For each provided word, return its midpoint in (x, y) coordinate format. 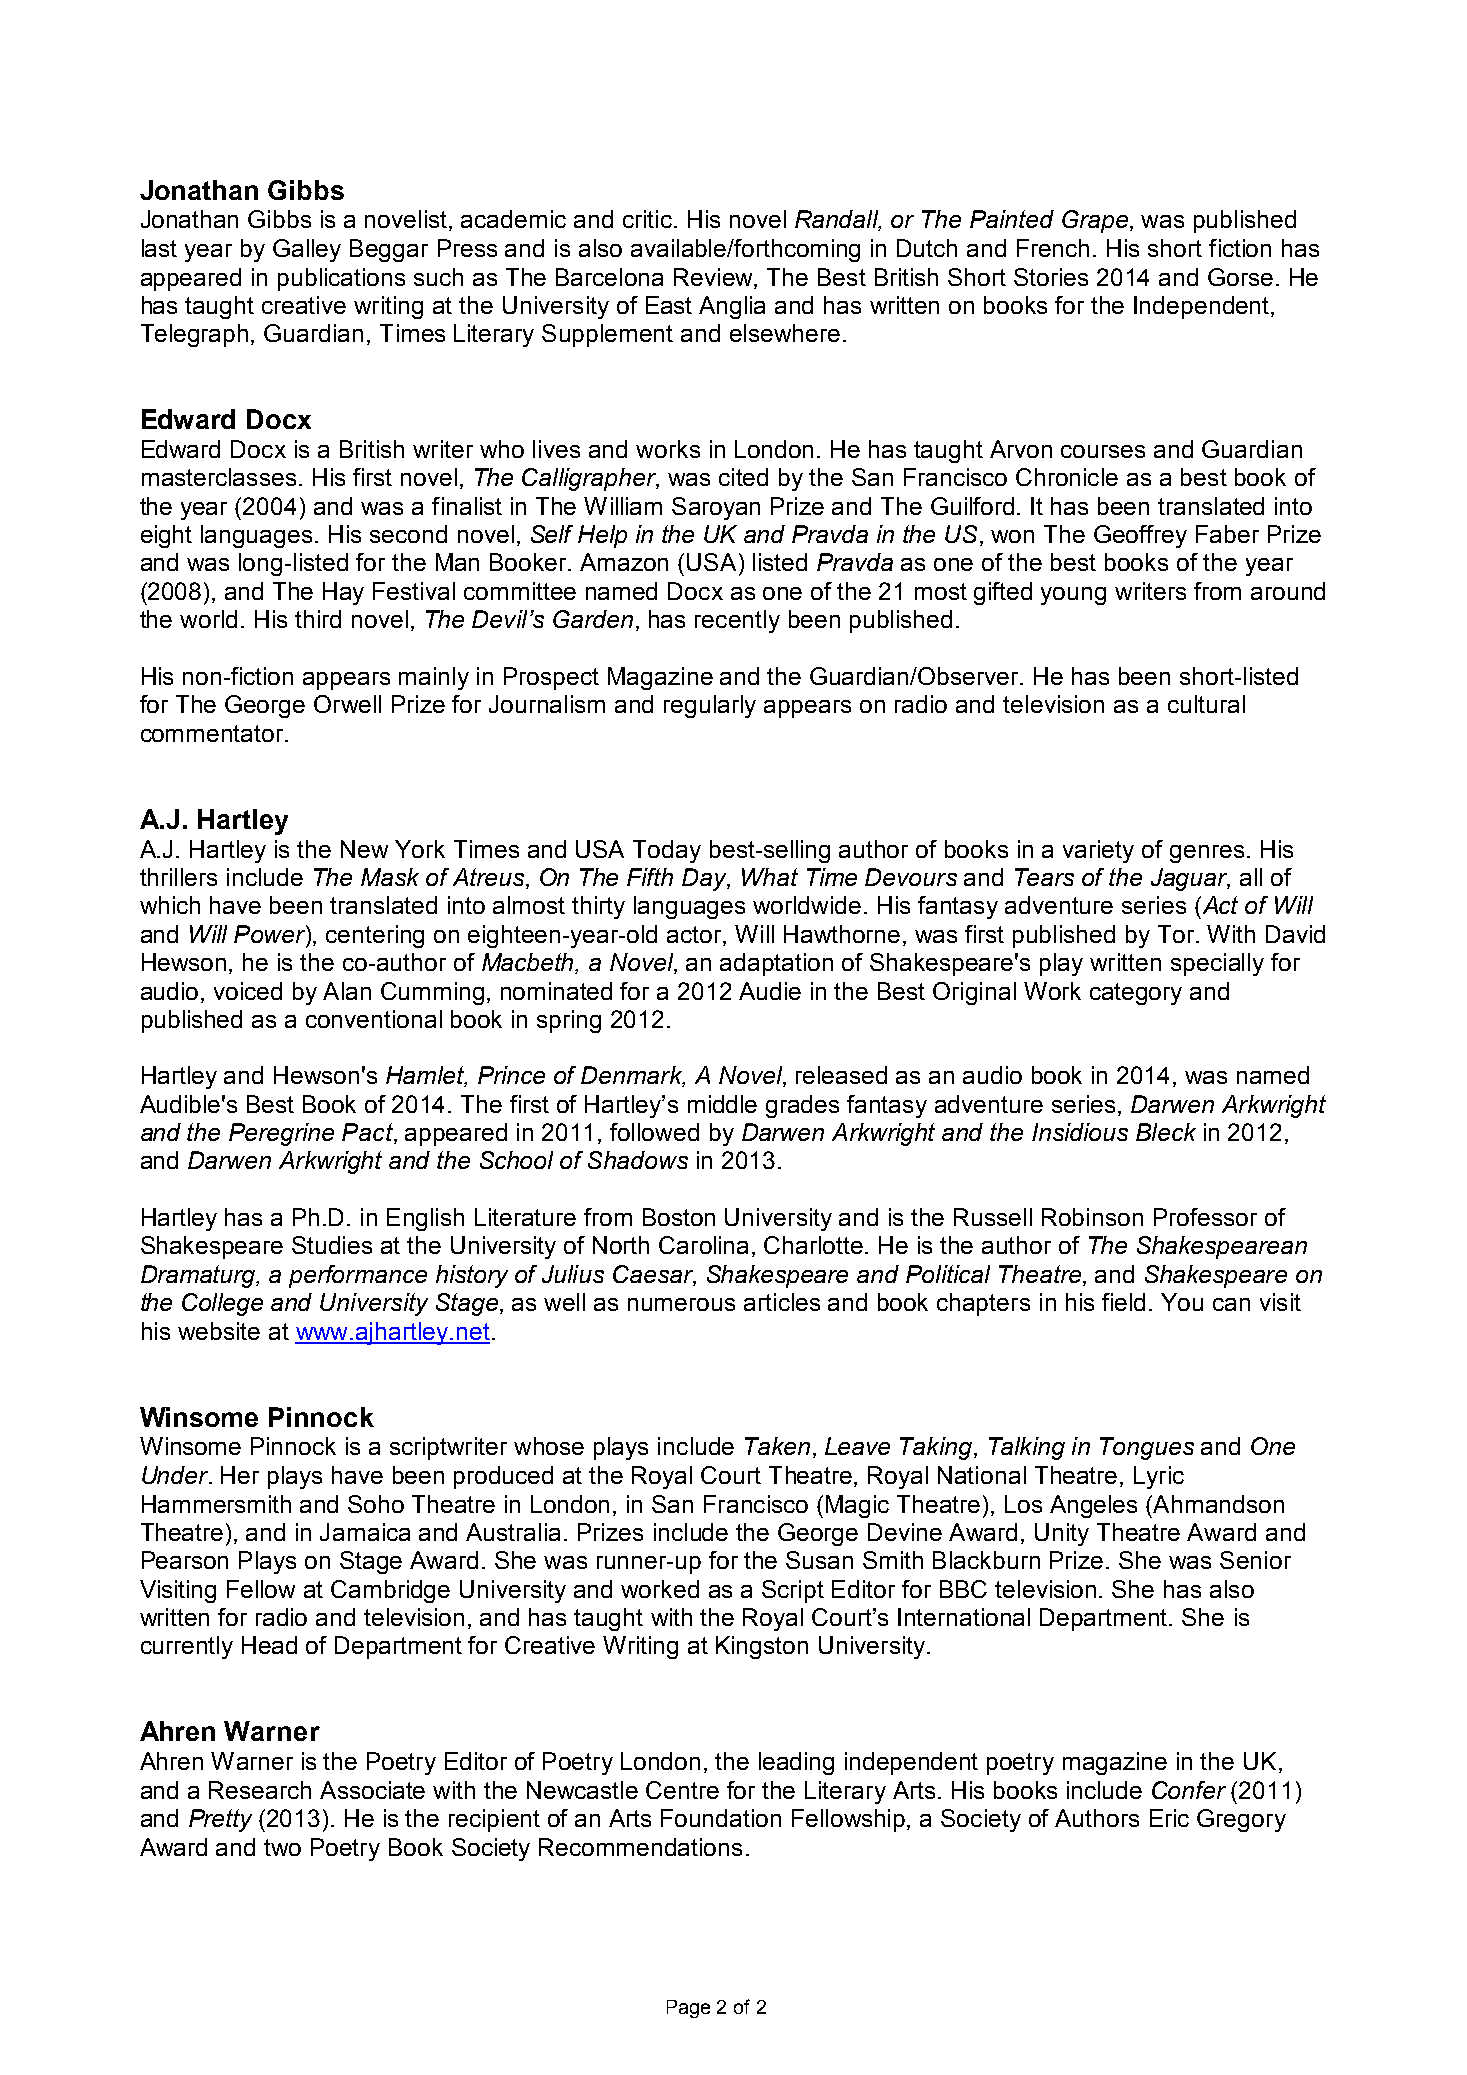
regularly (710, 706)
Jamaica (365, 1532)
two (282, 1847)
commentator (213, 733)
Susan (819, 1560)
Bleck (1166, 1132)
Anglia (732, 307)
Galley (307, 250)
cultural (1206, 704)
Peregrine (281, 1134)
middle (722, 1104)
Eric (1169, 1818)
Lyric (1159, 1477)
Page (688, 2009)
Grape (1095, 221)
